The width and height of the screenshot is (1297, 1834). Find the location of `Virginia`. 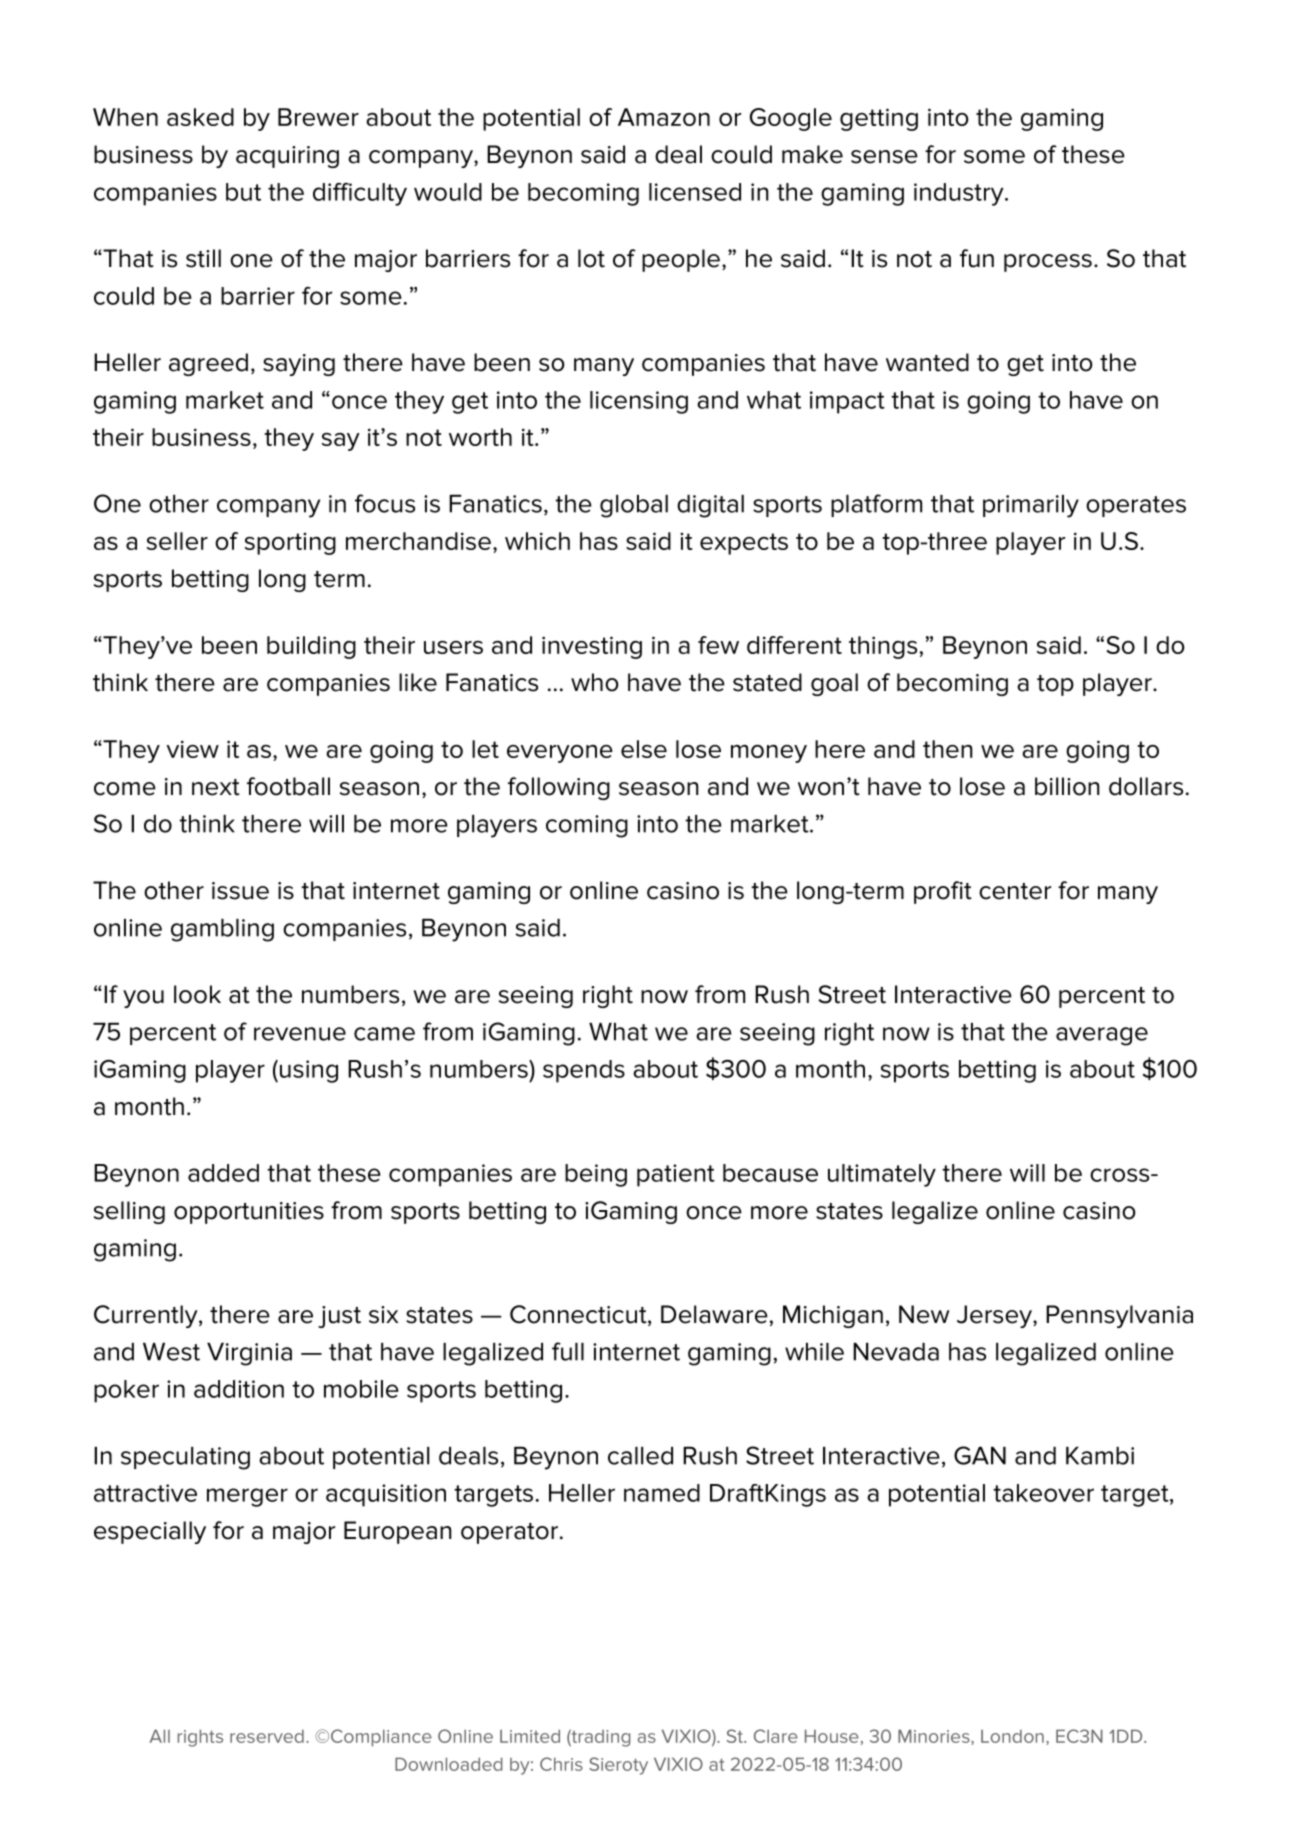

Virginia is located at coordinates (249, 1354).
